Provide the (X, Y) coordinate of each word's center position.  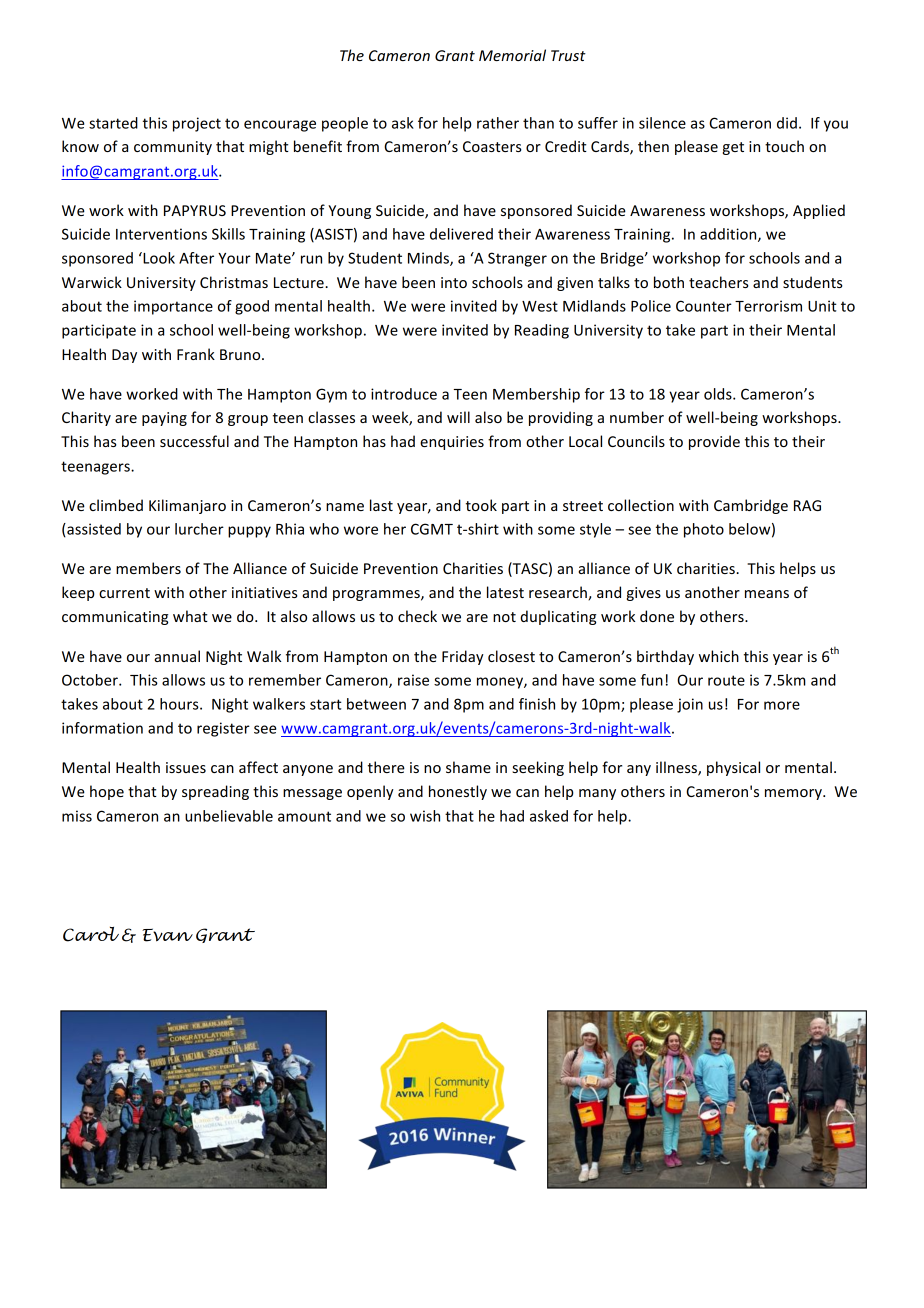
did (787, 123)
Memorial (512, 55)
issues (186, 767)
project (197, 124)
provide (714, 442)
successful (194, 441)
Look (158, 258)
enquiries (452, 443)
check (417, 616)
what (190, 616)
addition (729, 235)
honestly (458, 792)
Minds (429, 259)
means (767, 594)
